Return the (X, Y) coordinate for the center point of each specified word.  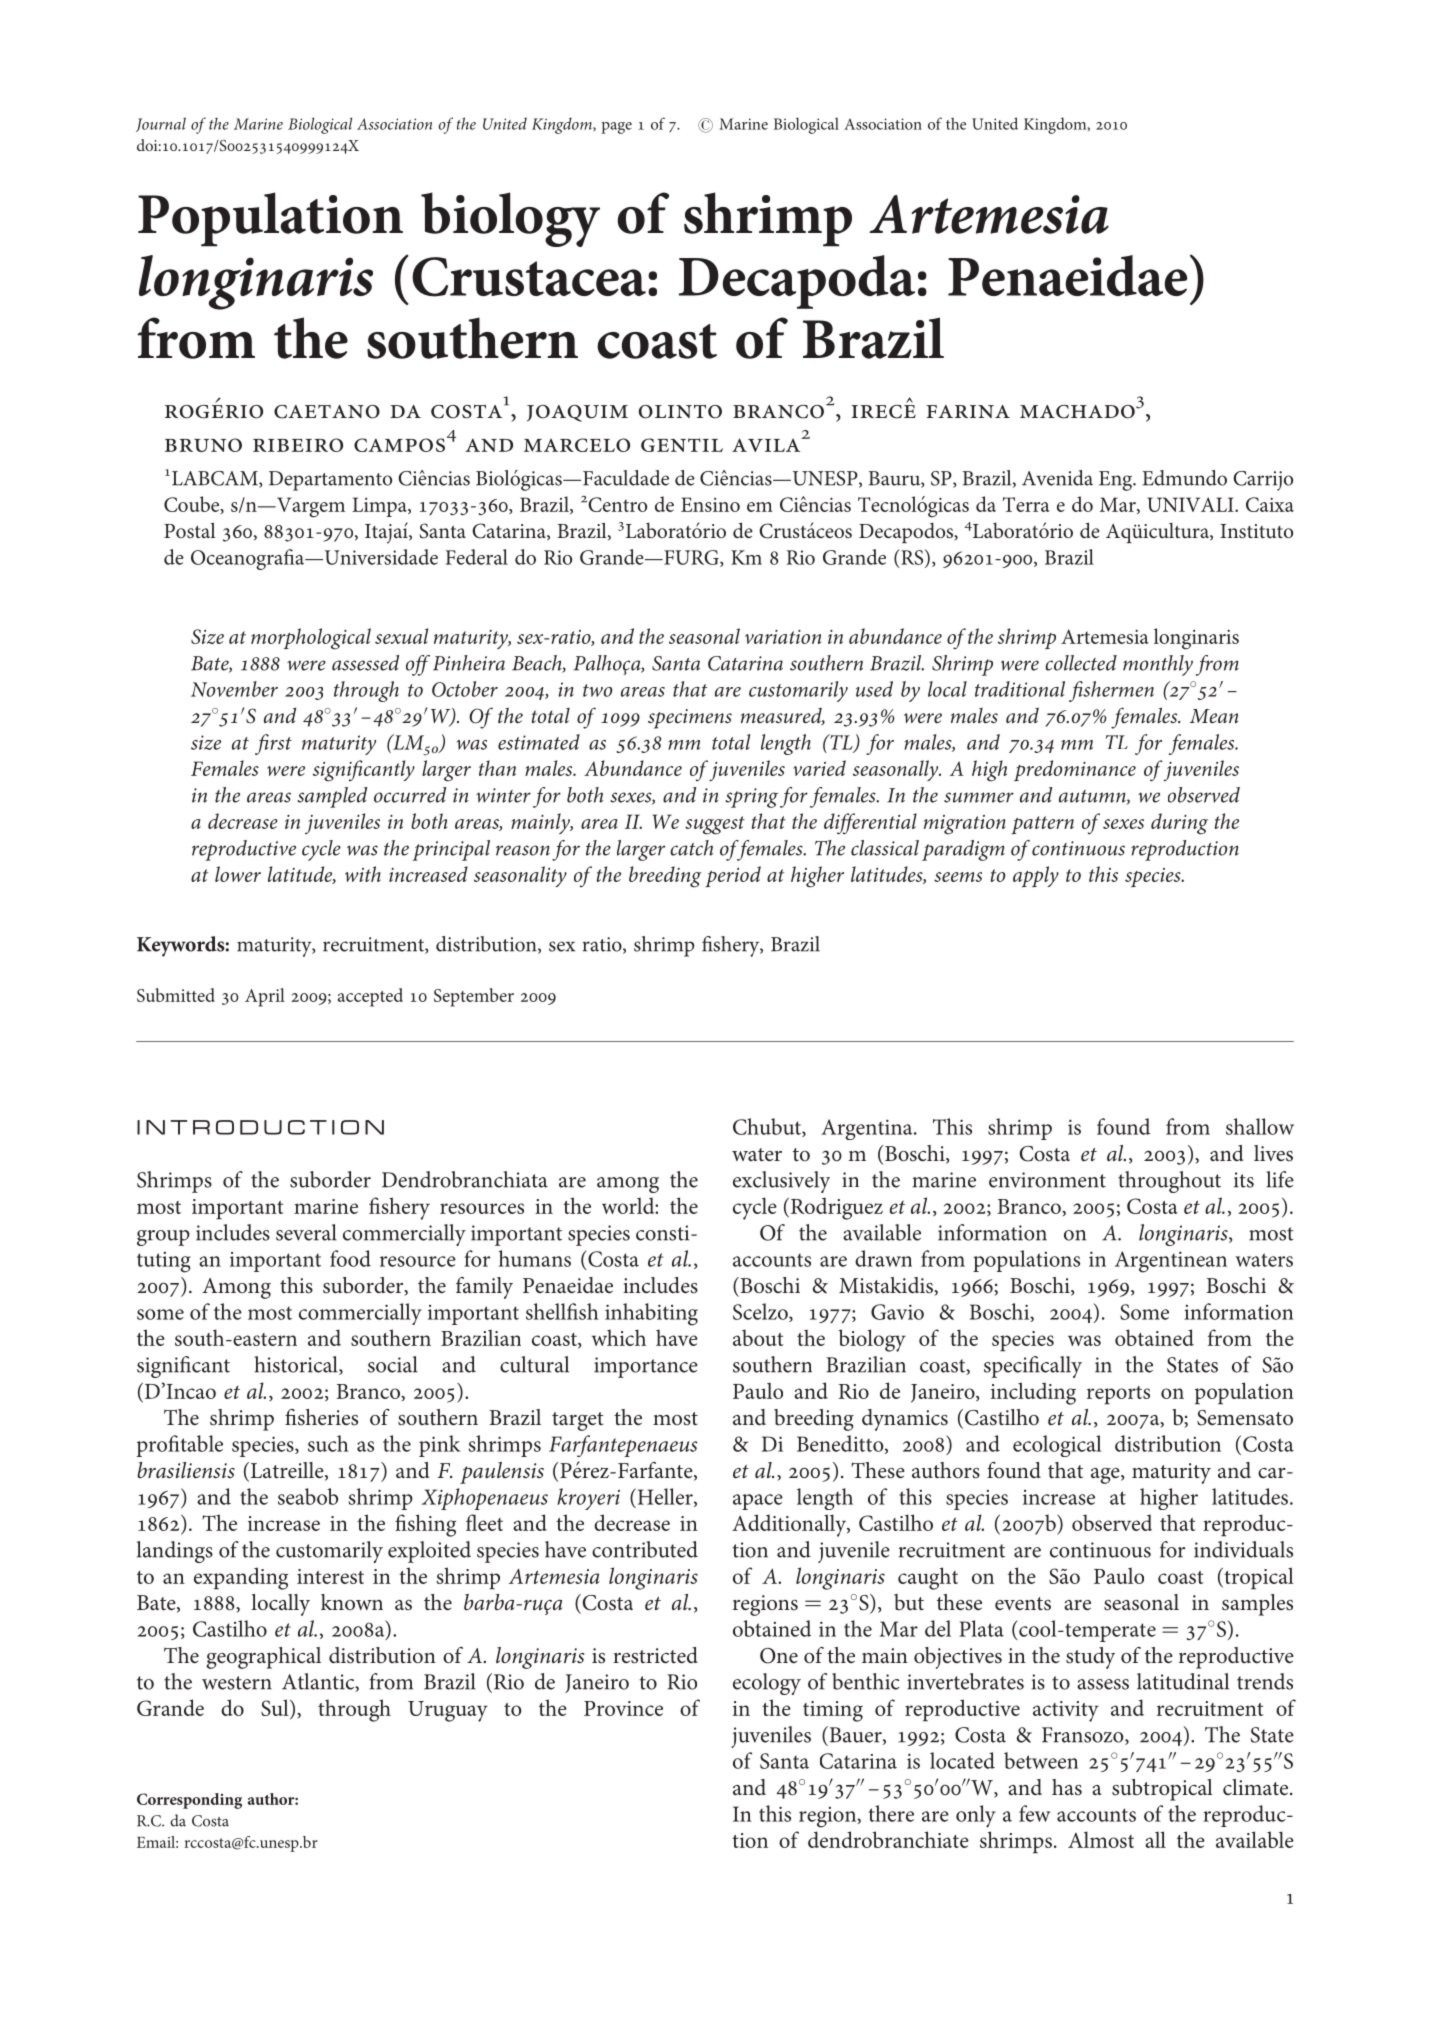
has (1067, 1787)
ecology (767, 1684)
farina (968, 411)
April (265, 997)
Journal (161, 124)
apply (1036, 876)
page (616, 128)
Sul (276, 1709)
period (733, 876)
